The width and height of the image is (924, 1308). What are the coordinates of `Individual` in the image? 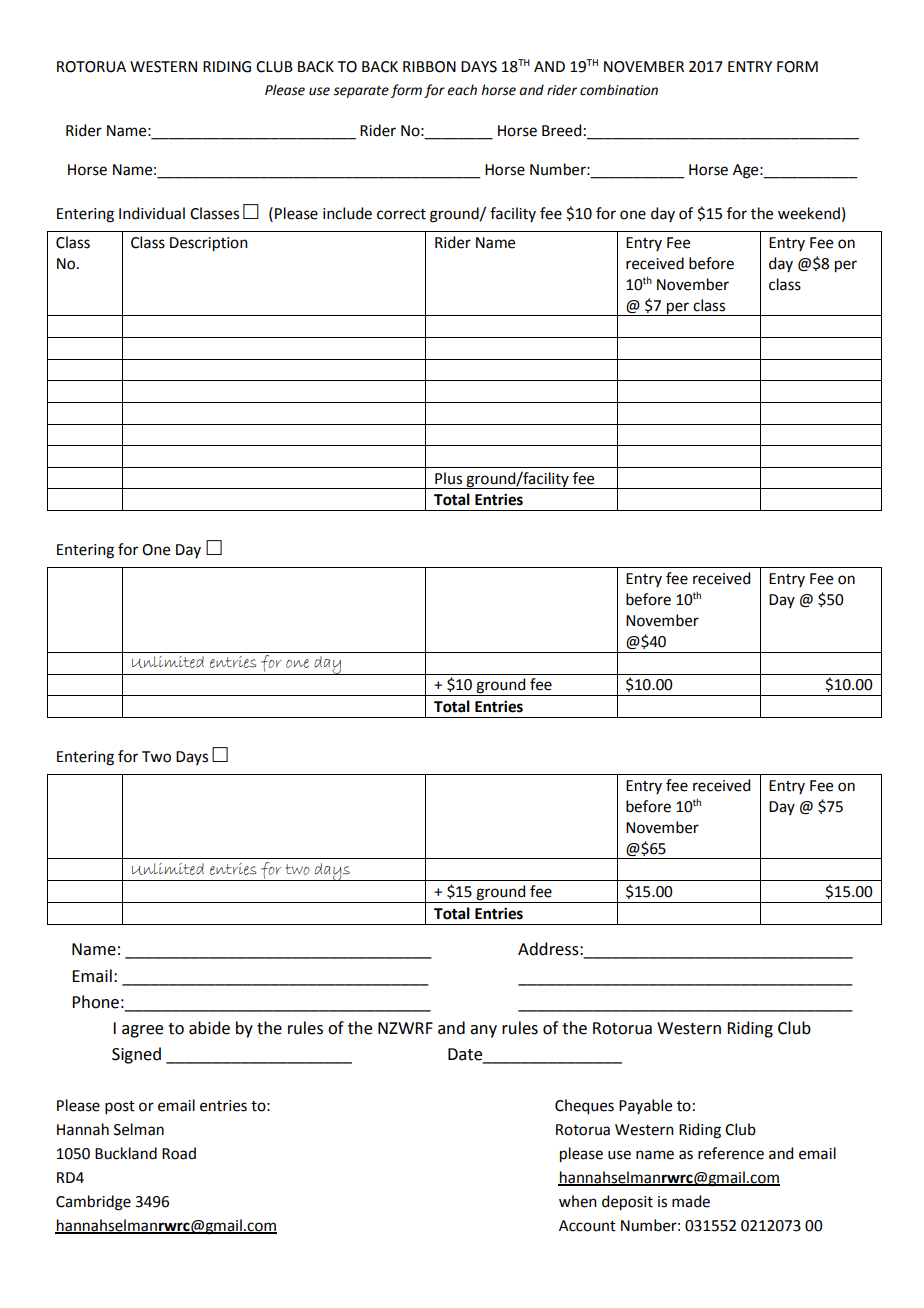 It's located at (152, 213).
